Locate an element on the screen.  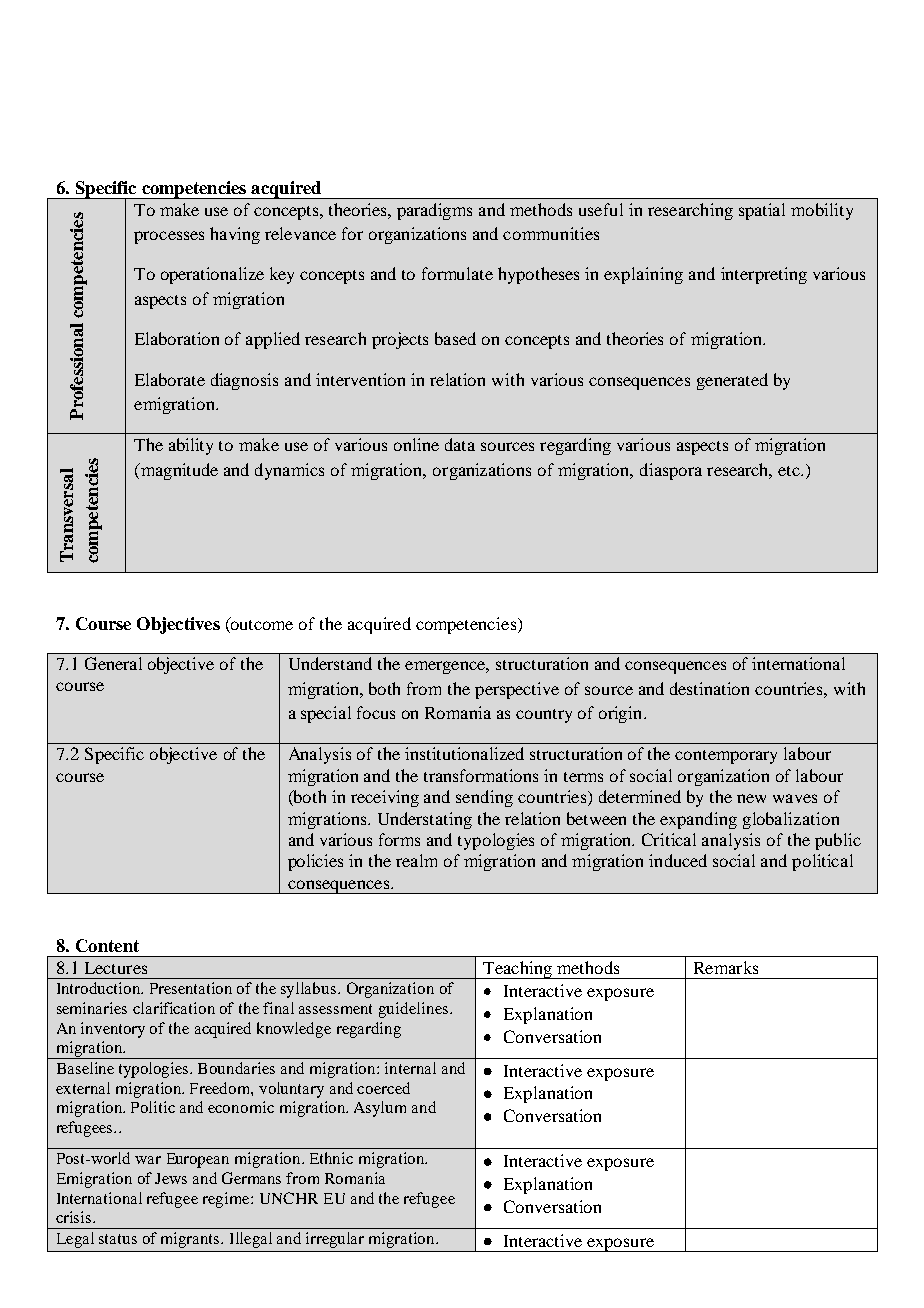
perspective is located at coordinates (517, 690).
